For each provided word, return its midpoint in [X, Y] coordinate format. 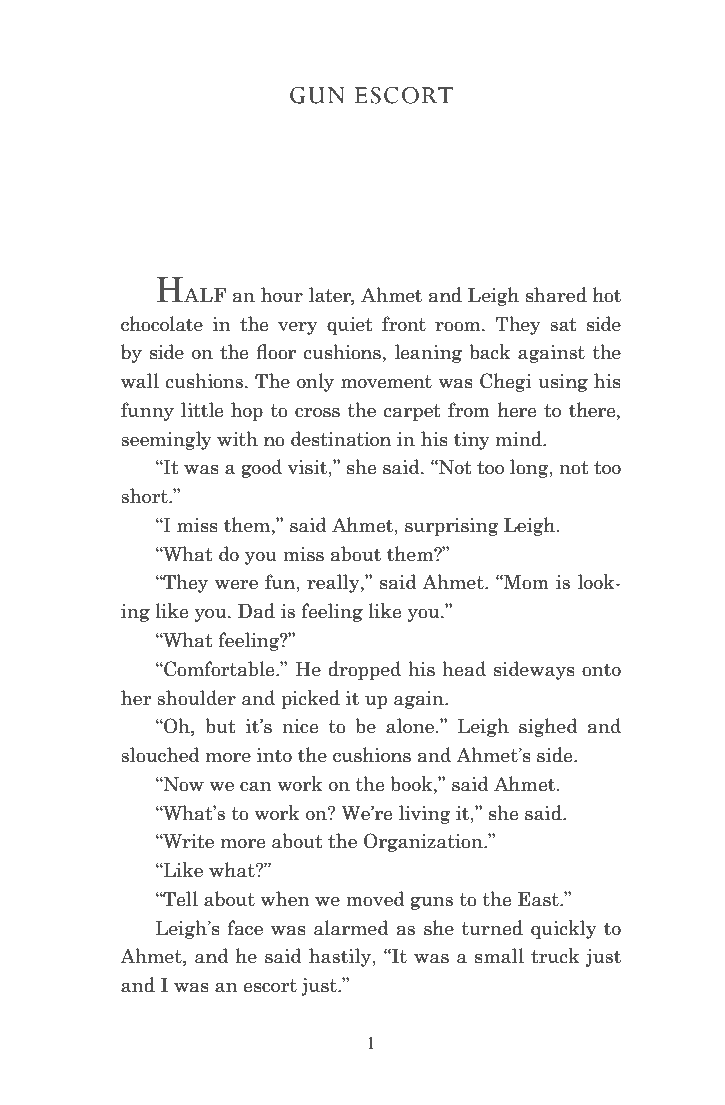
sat [563, 325]
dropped [364, 670]
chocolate [162, 324]
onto [601, 670]
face [245, 928]
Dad [256, 611]
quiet [350, 326]
